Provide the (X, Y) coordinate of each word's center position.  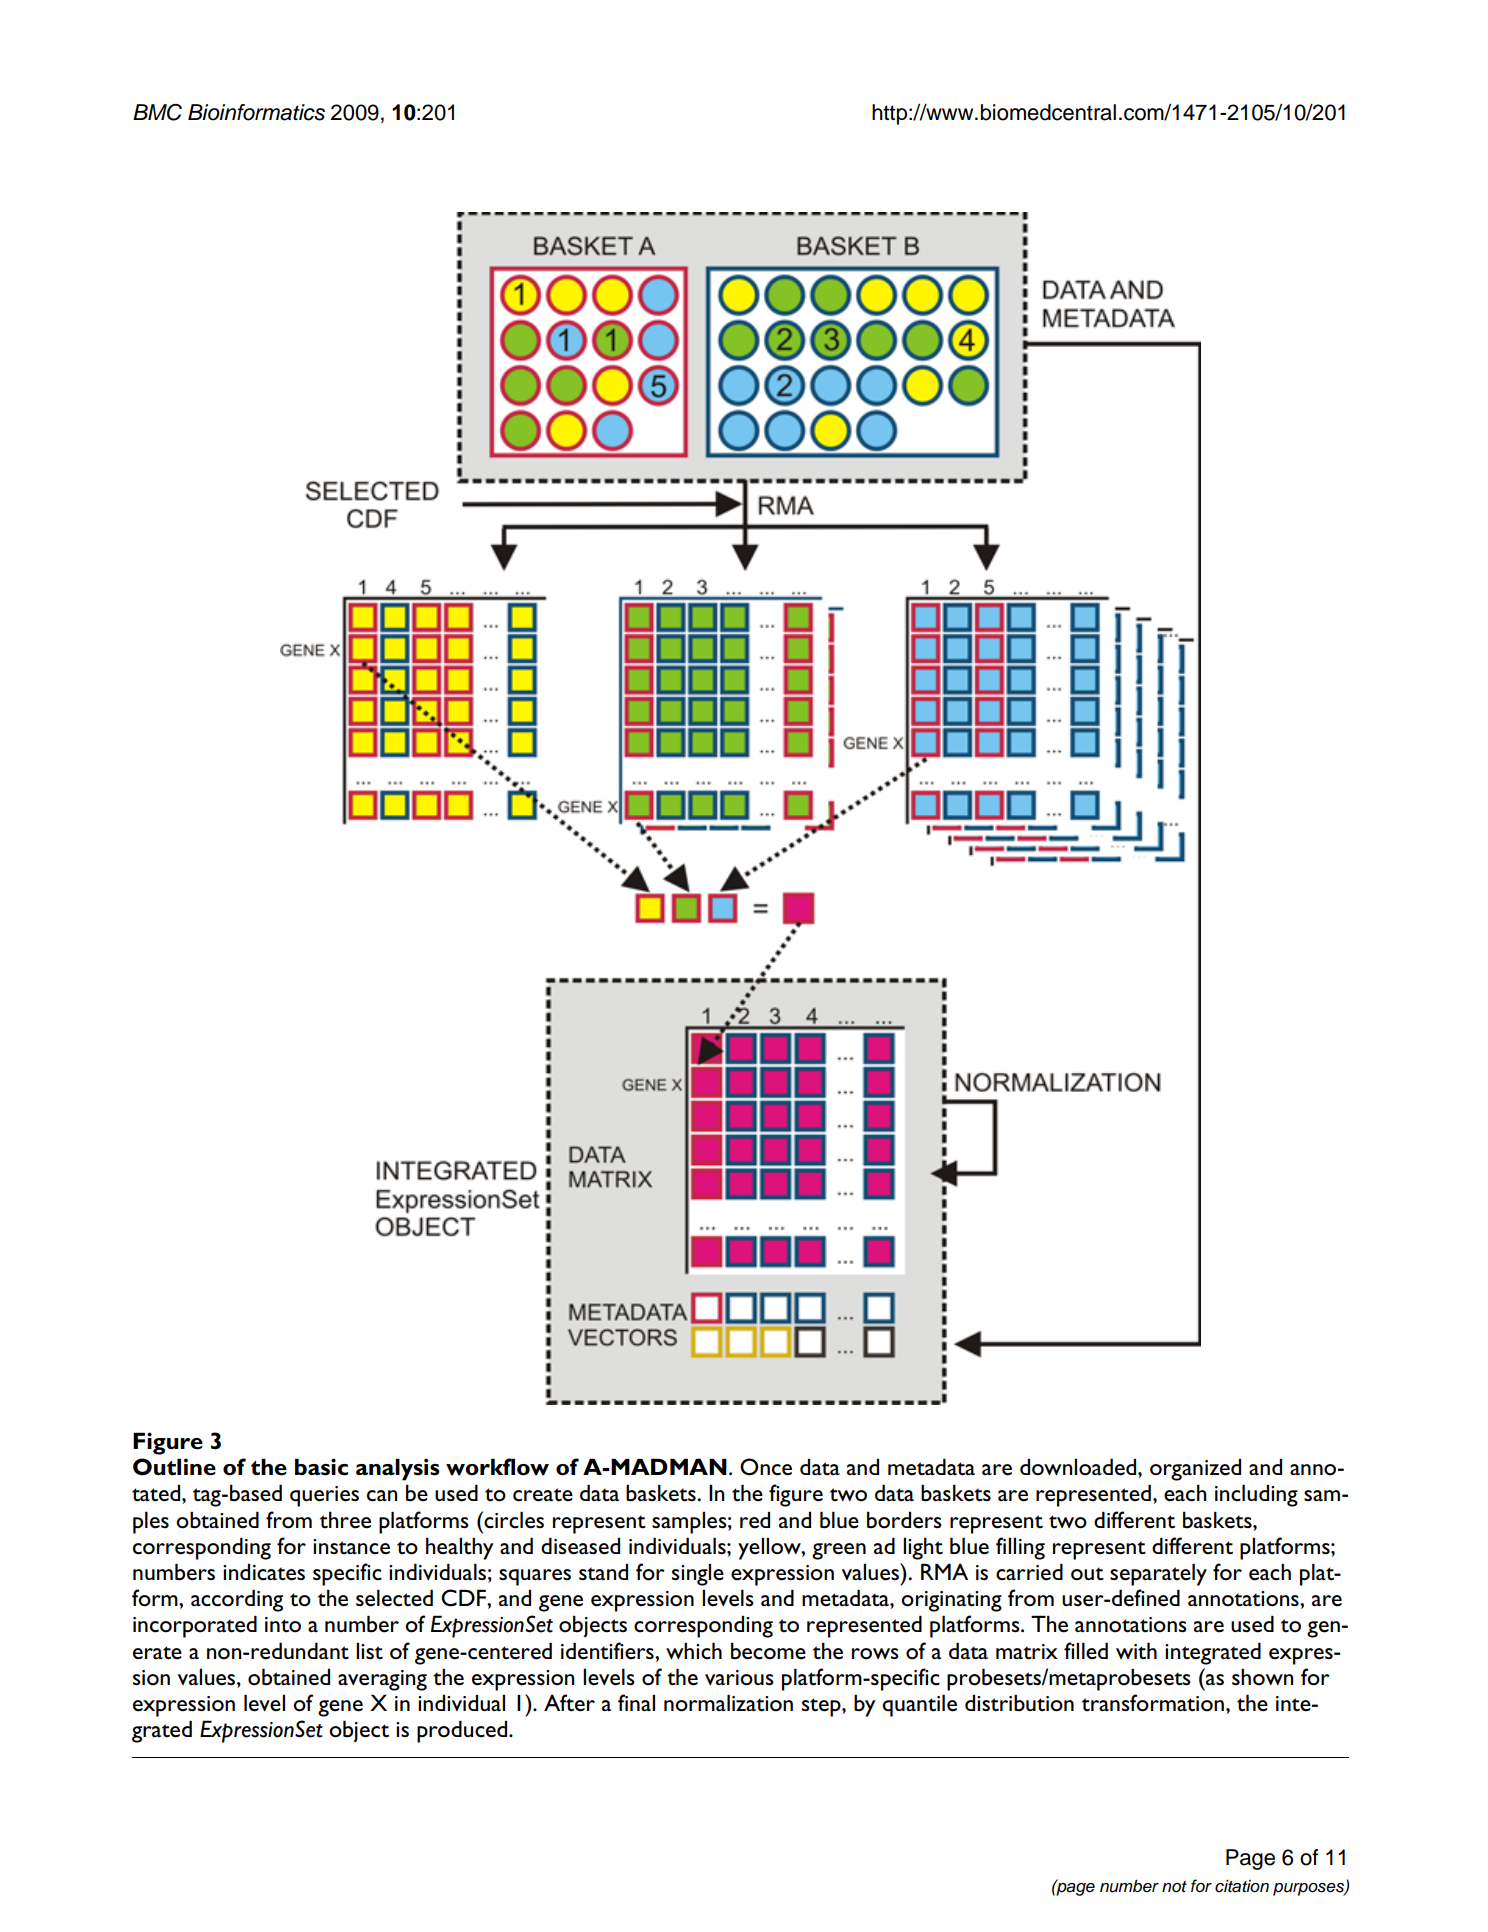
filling (1020, 1548)
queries (324, 1496)
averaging (382, 1680)
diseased (580, 1546)
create (543, 1495)
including (1256, 1495)
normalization (728, 1703)
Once (766, 1467)
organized (1195, 1470)
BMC (157, 112)
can (382, 1496)
